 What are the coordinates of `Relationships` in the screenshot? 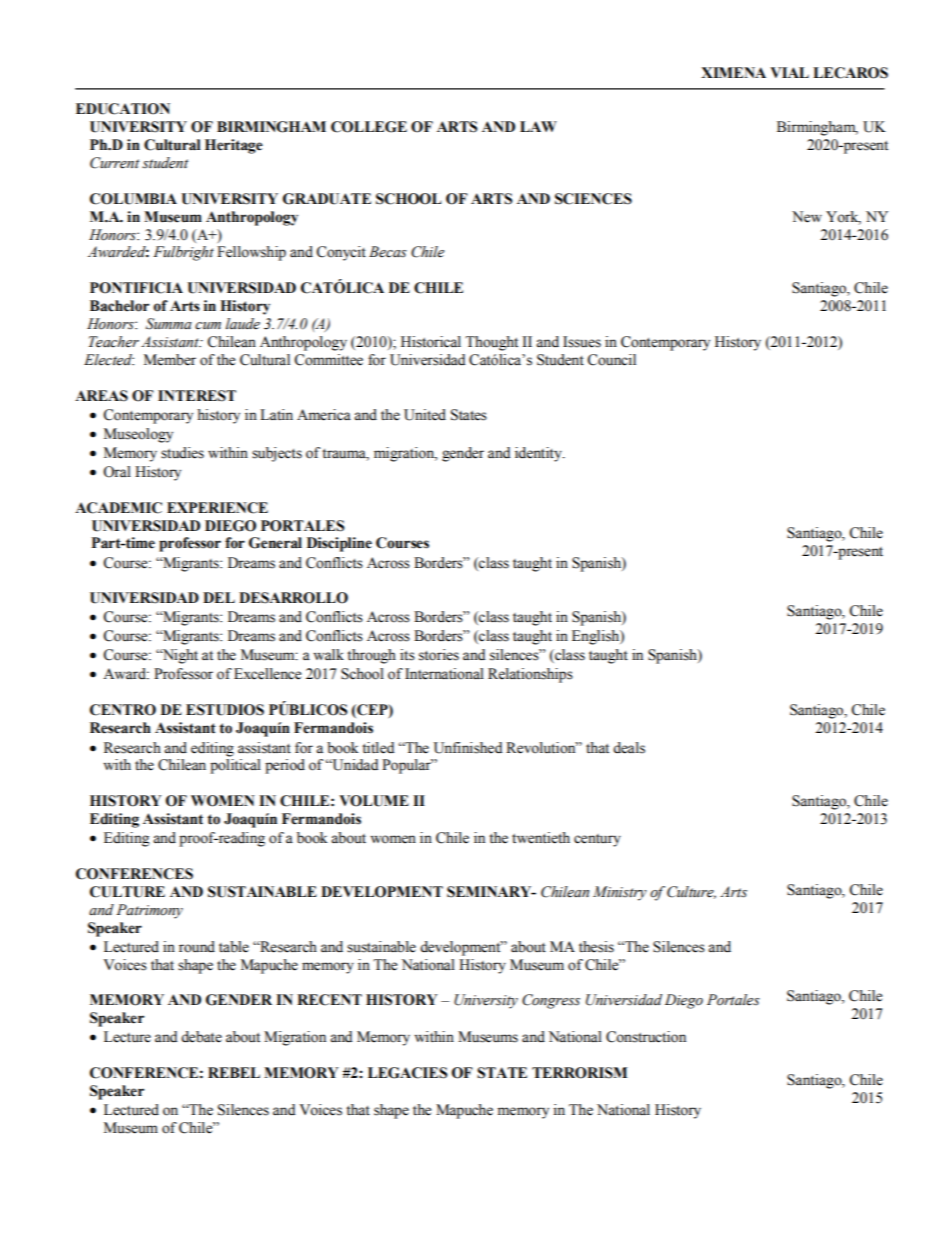 It's located at (530, 675).
